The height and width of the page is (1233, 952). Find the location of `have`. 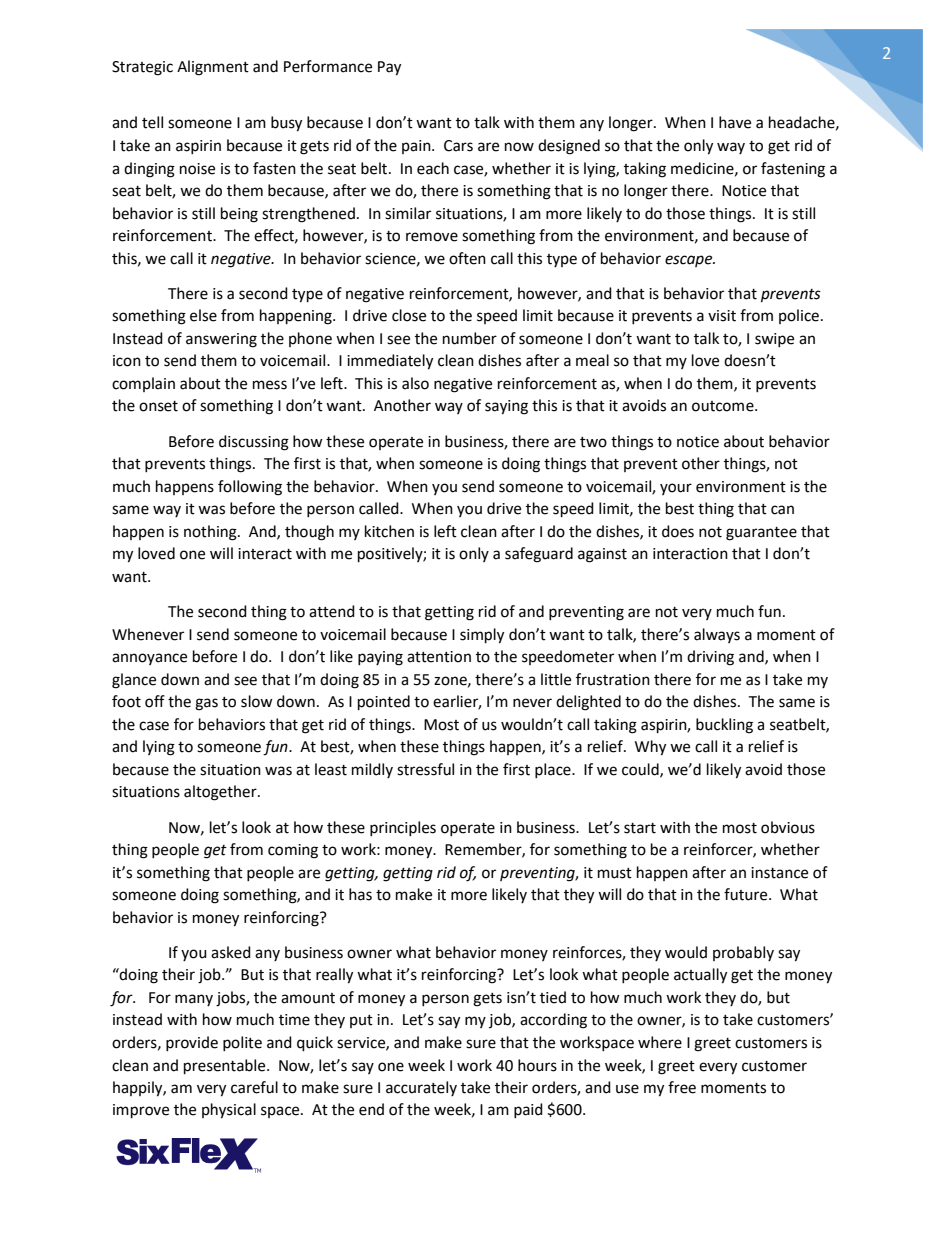

have is located at coordinates (735, 122).
